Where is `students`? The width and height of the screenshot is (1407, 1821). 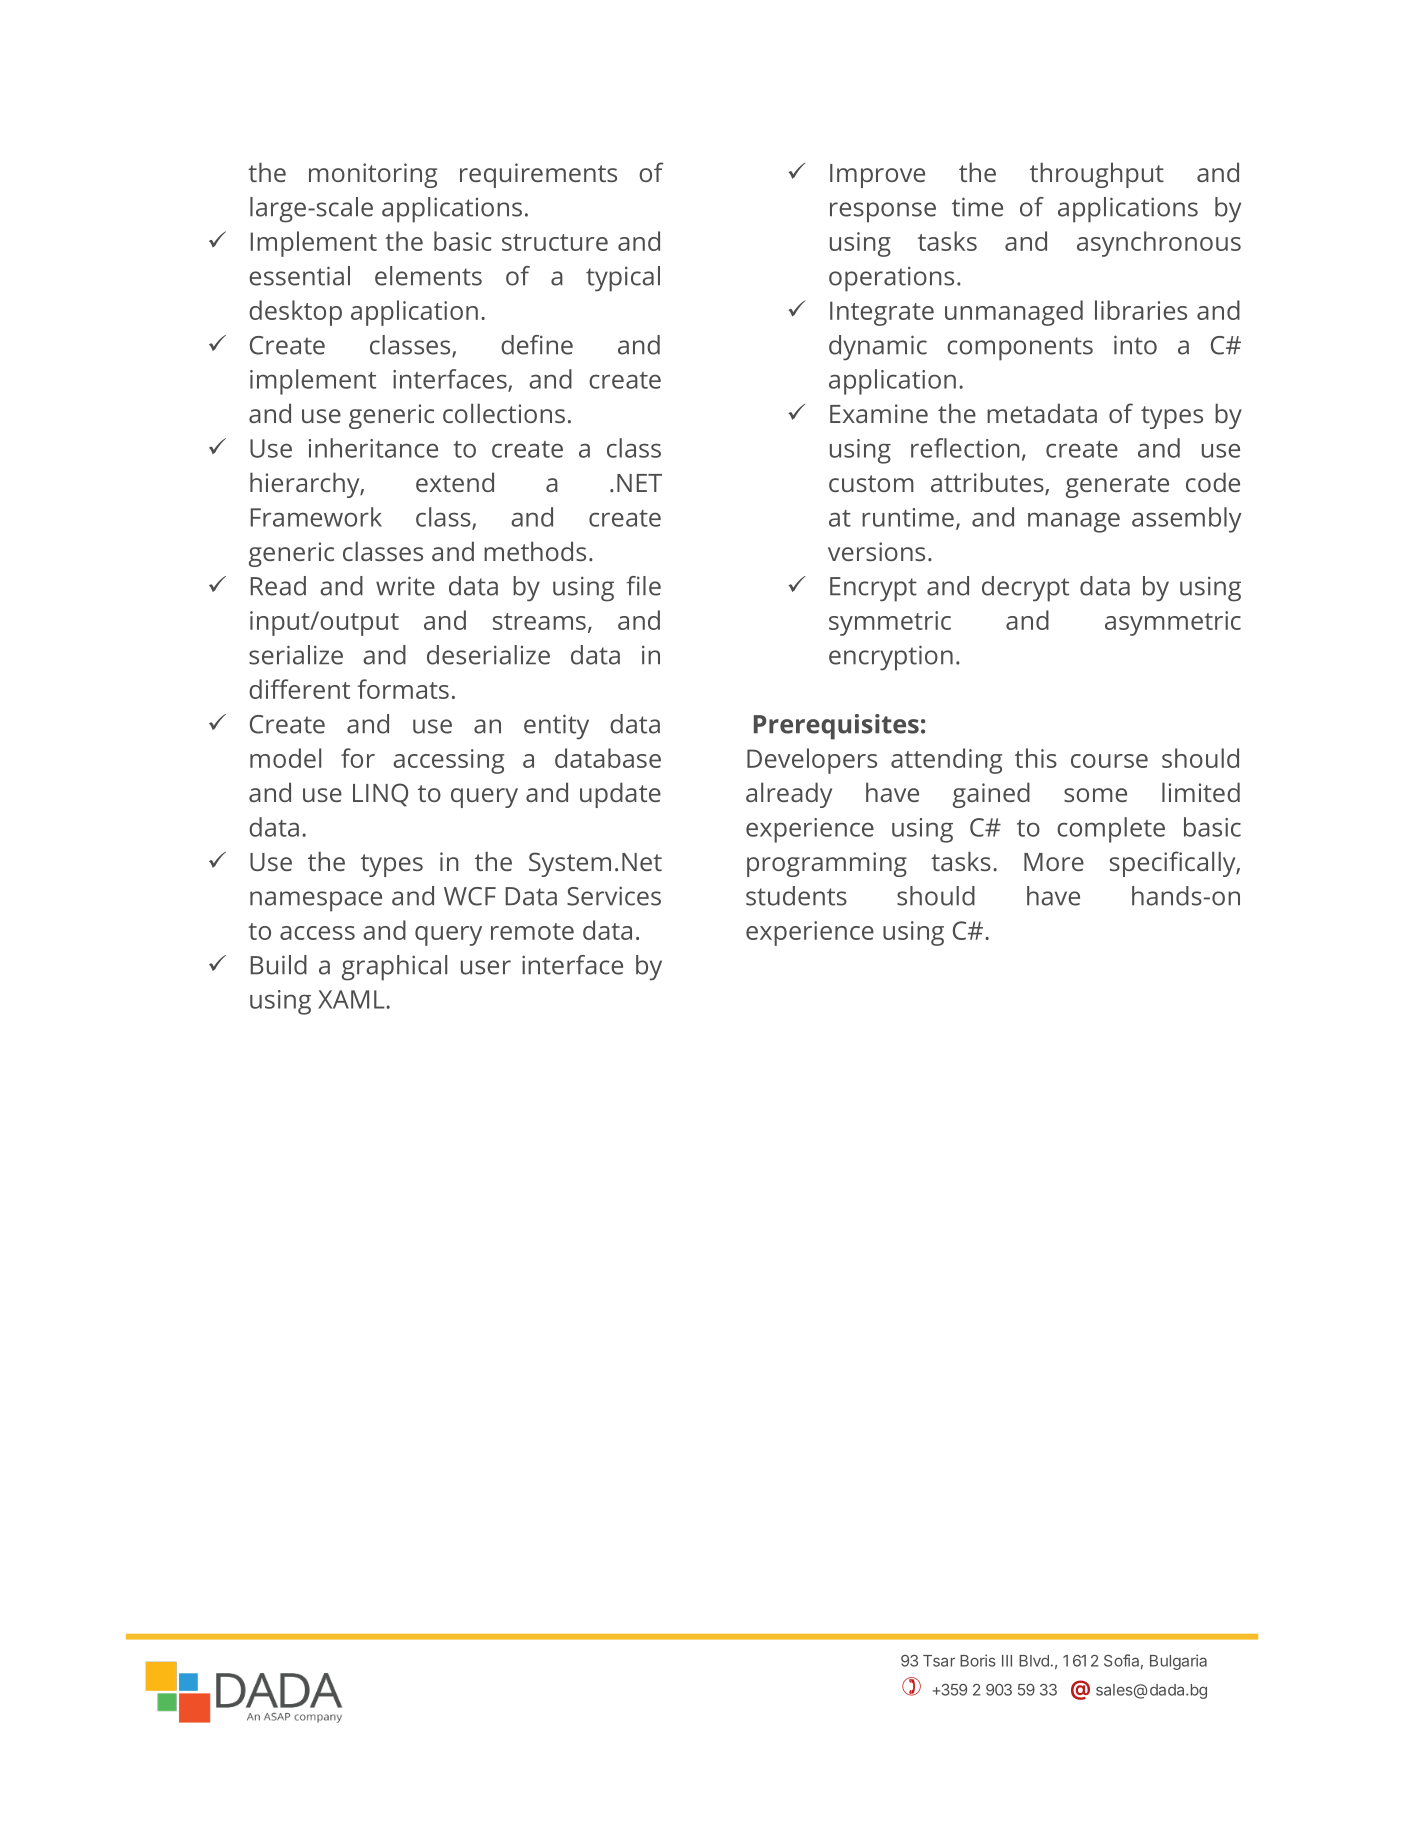
students is located at coordinates (796, 896).
